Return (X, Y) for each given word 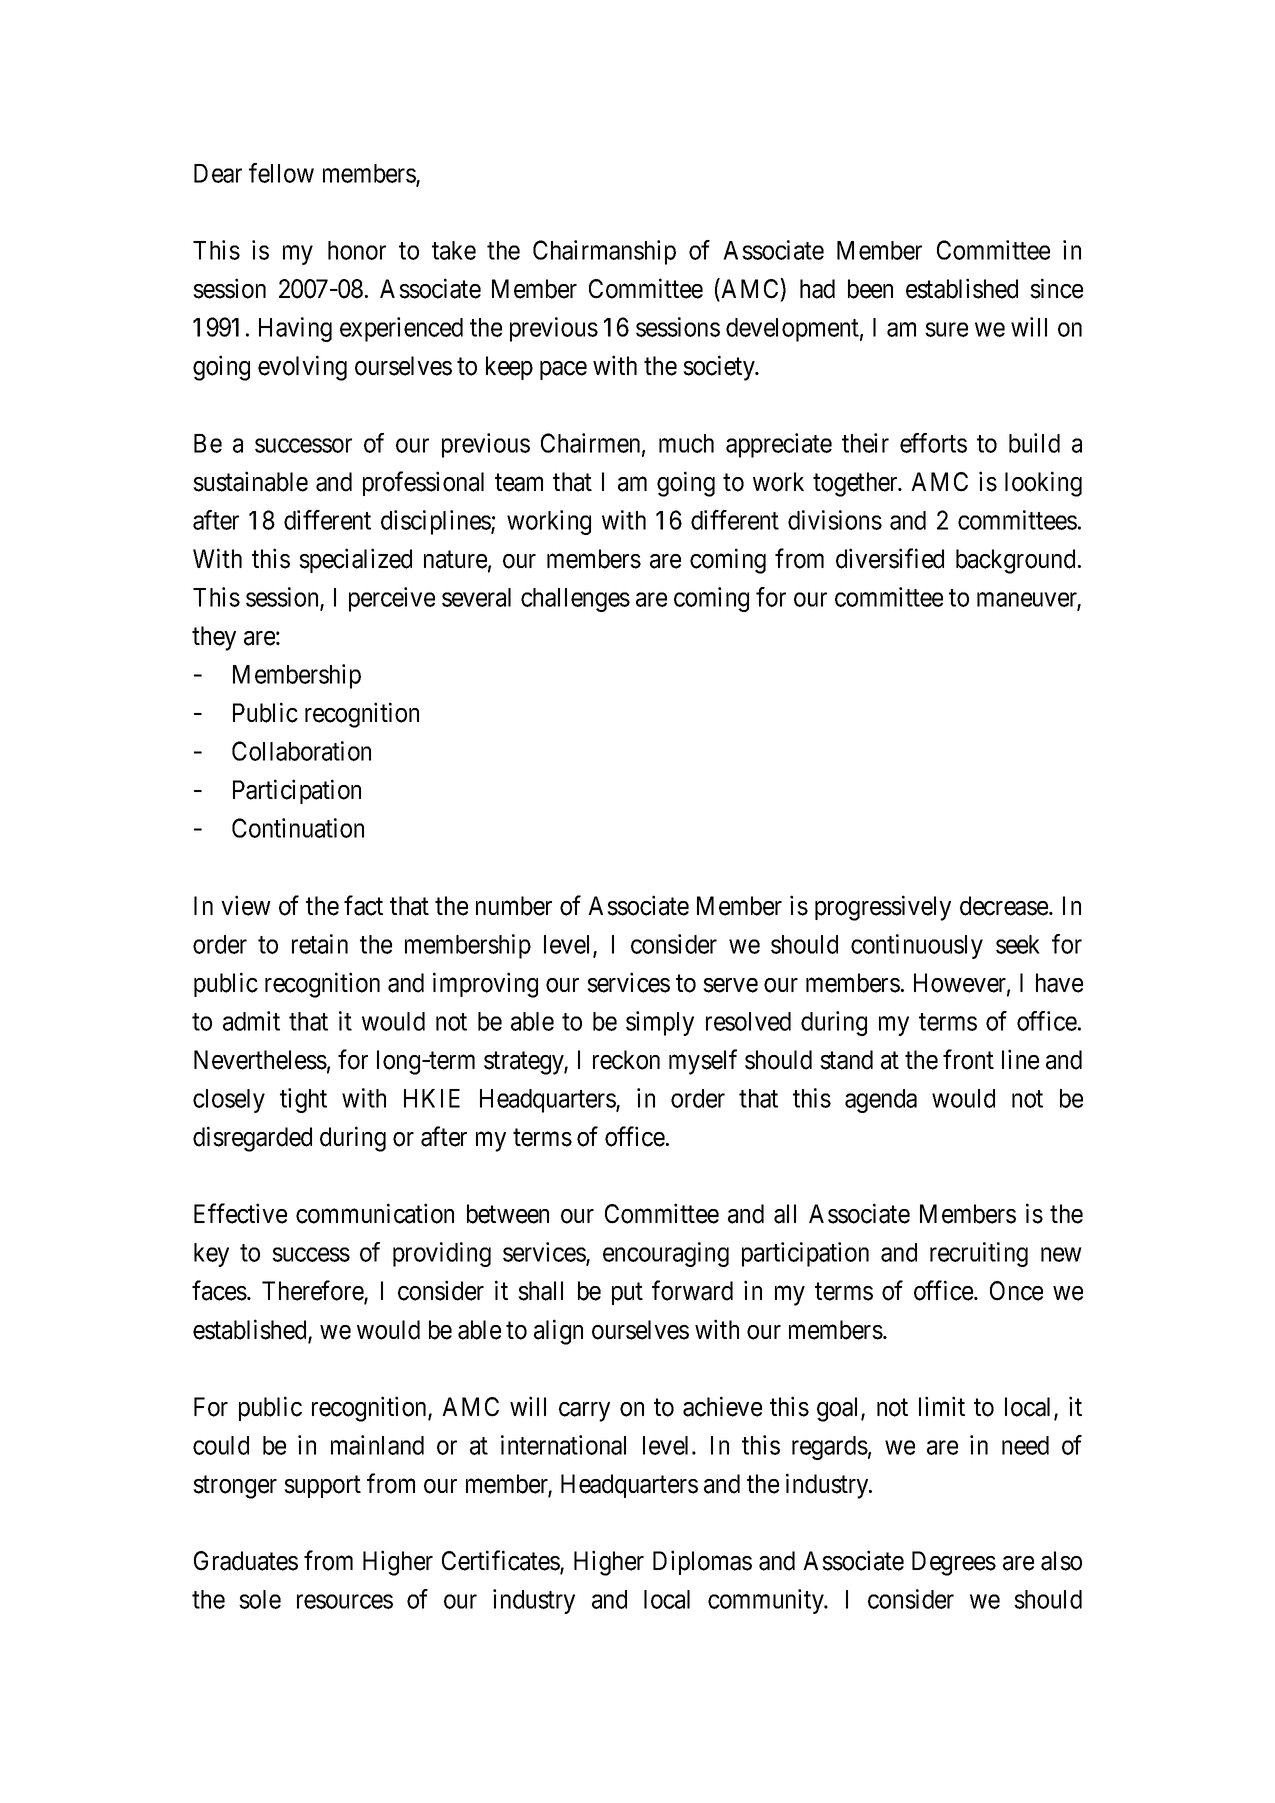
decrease (1005, 906)
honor (357, 250)
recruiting (979, 1254)
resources (345, 1602)
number (514, 906)
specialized (355, 560)
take (454, 250)
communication (375, 1213)
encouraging (666, 1254)
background (1015, 561)
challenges (575, 600)
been (870, 289)
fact (363, 905)
